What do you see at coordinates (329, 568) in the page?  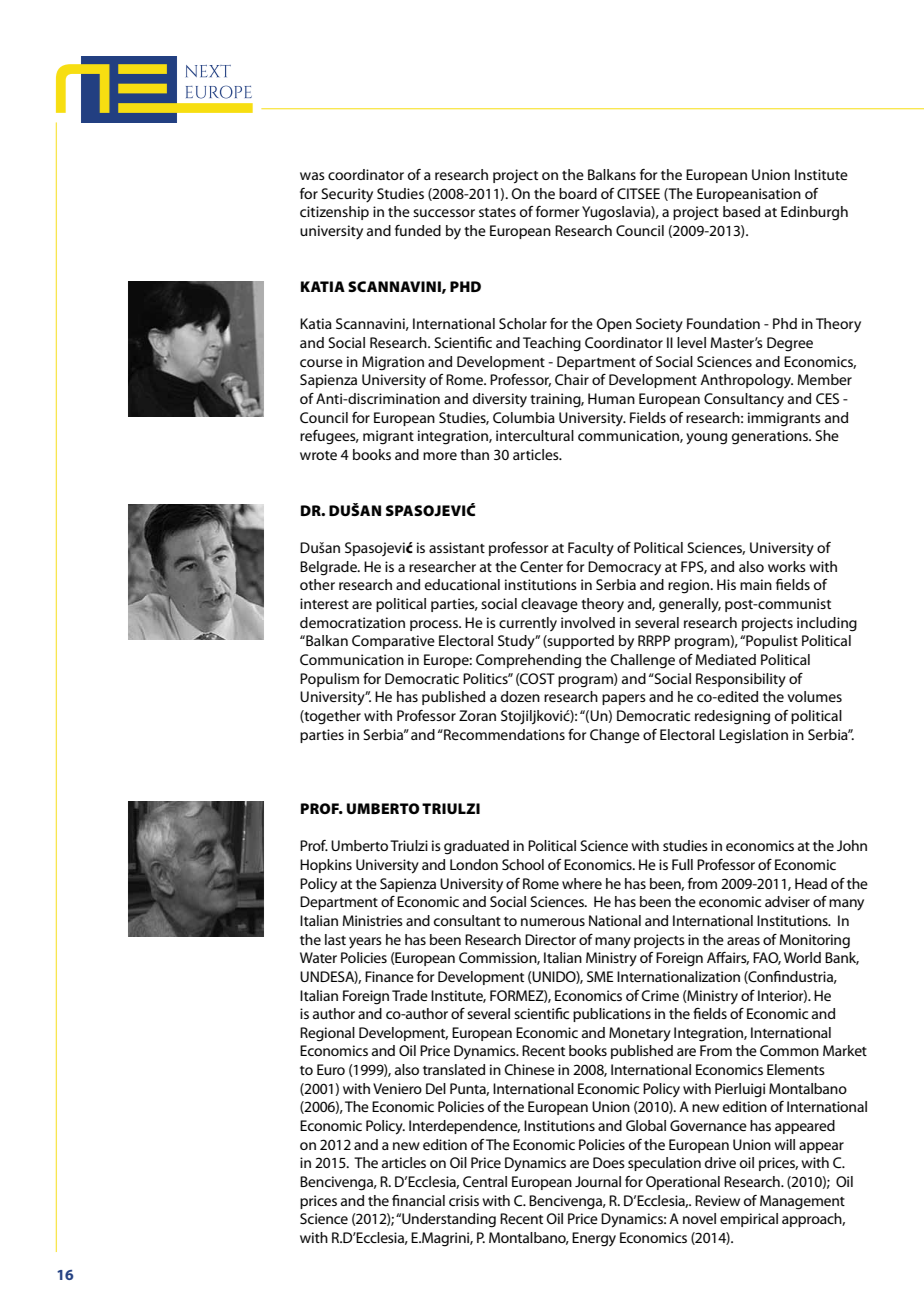 I see `Belgrade` at bounding box center [329, 568].
